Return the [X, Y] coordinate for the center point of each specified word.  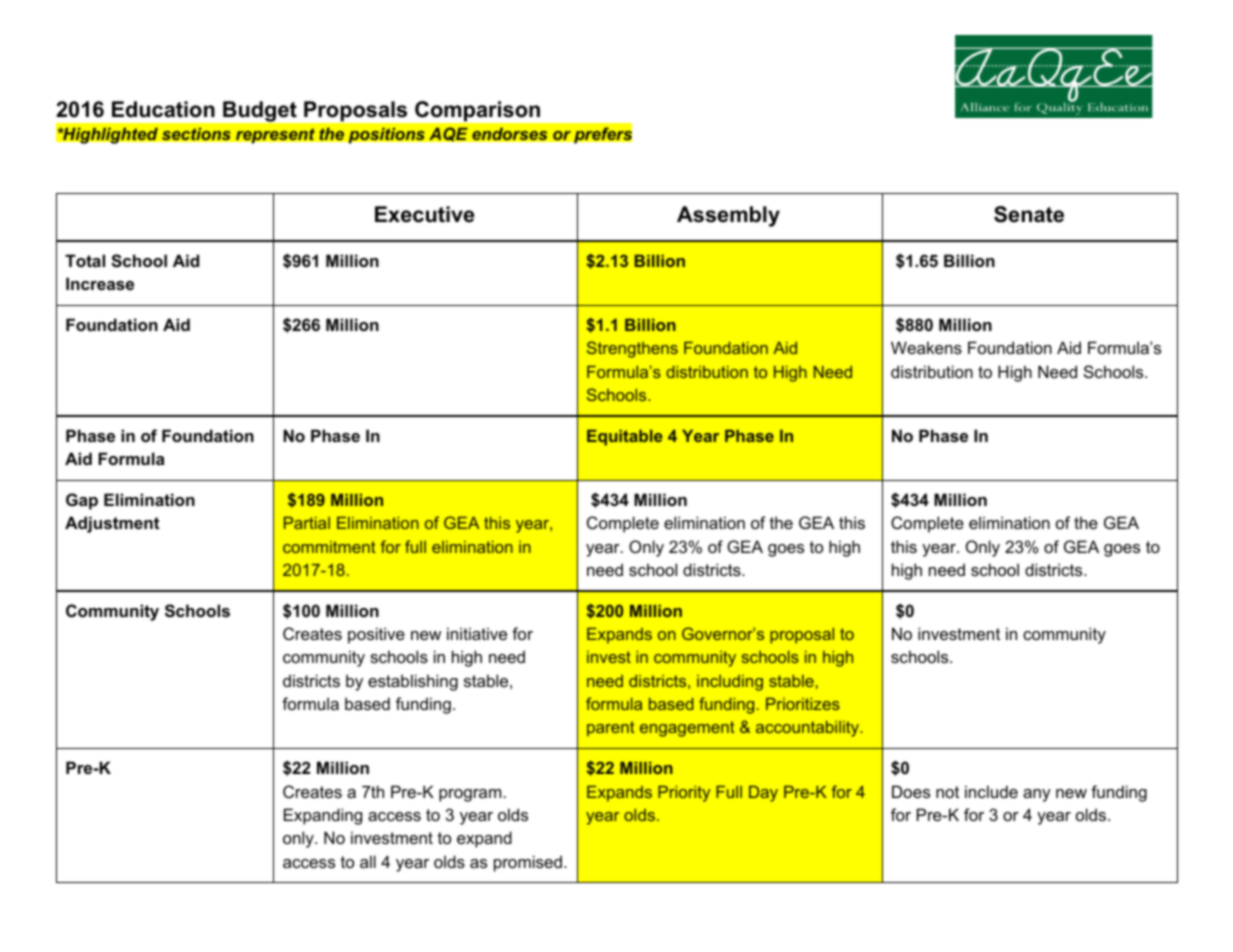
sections [196, 134]
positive [376, 635]
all [368, 861]
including [730, 683]
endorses [510, 134]
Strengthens [632, 349]
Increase [100, 283]
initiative [477, 633]
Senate [1029, 214]
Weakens [926, 347]
